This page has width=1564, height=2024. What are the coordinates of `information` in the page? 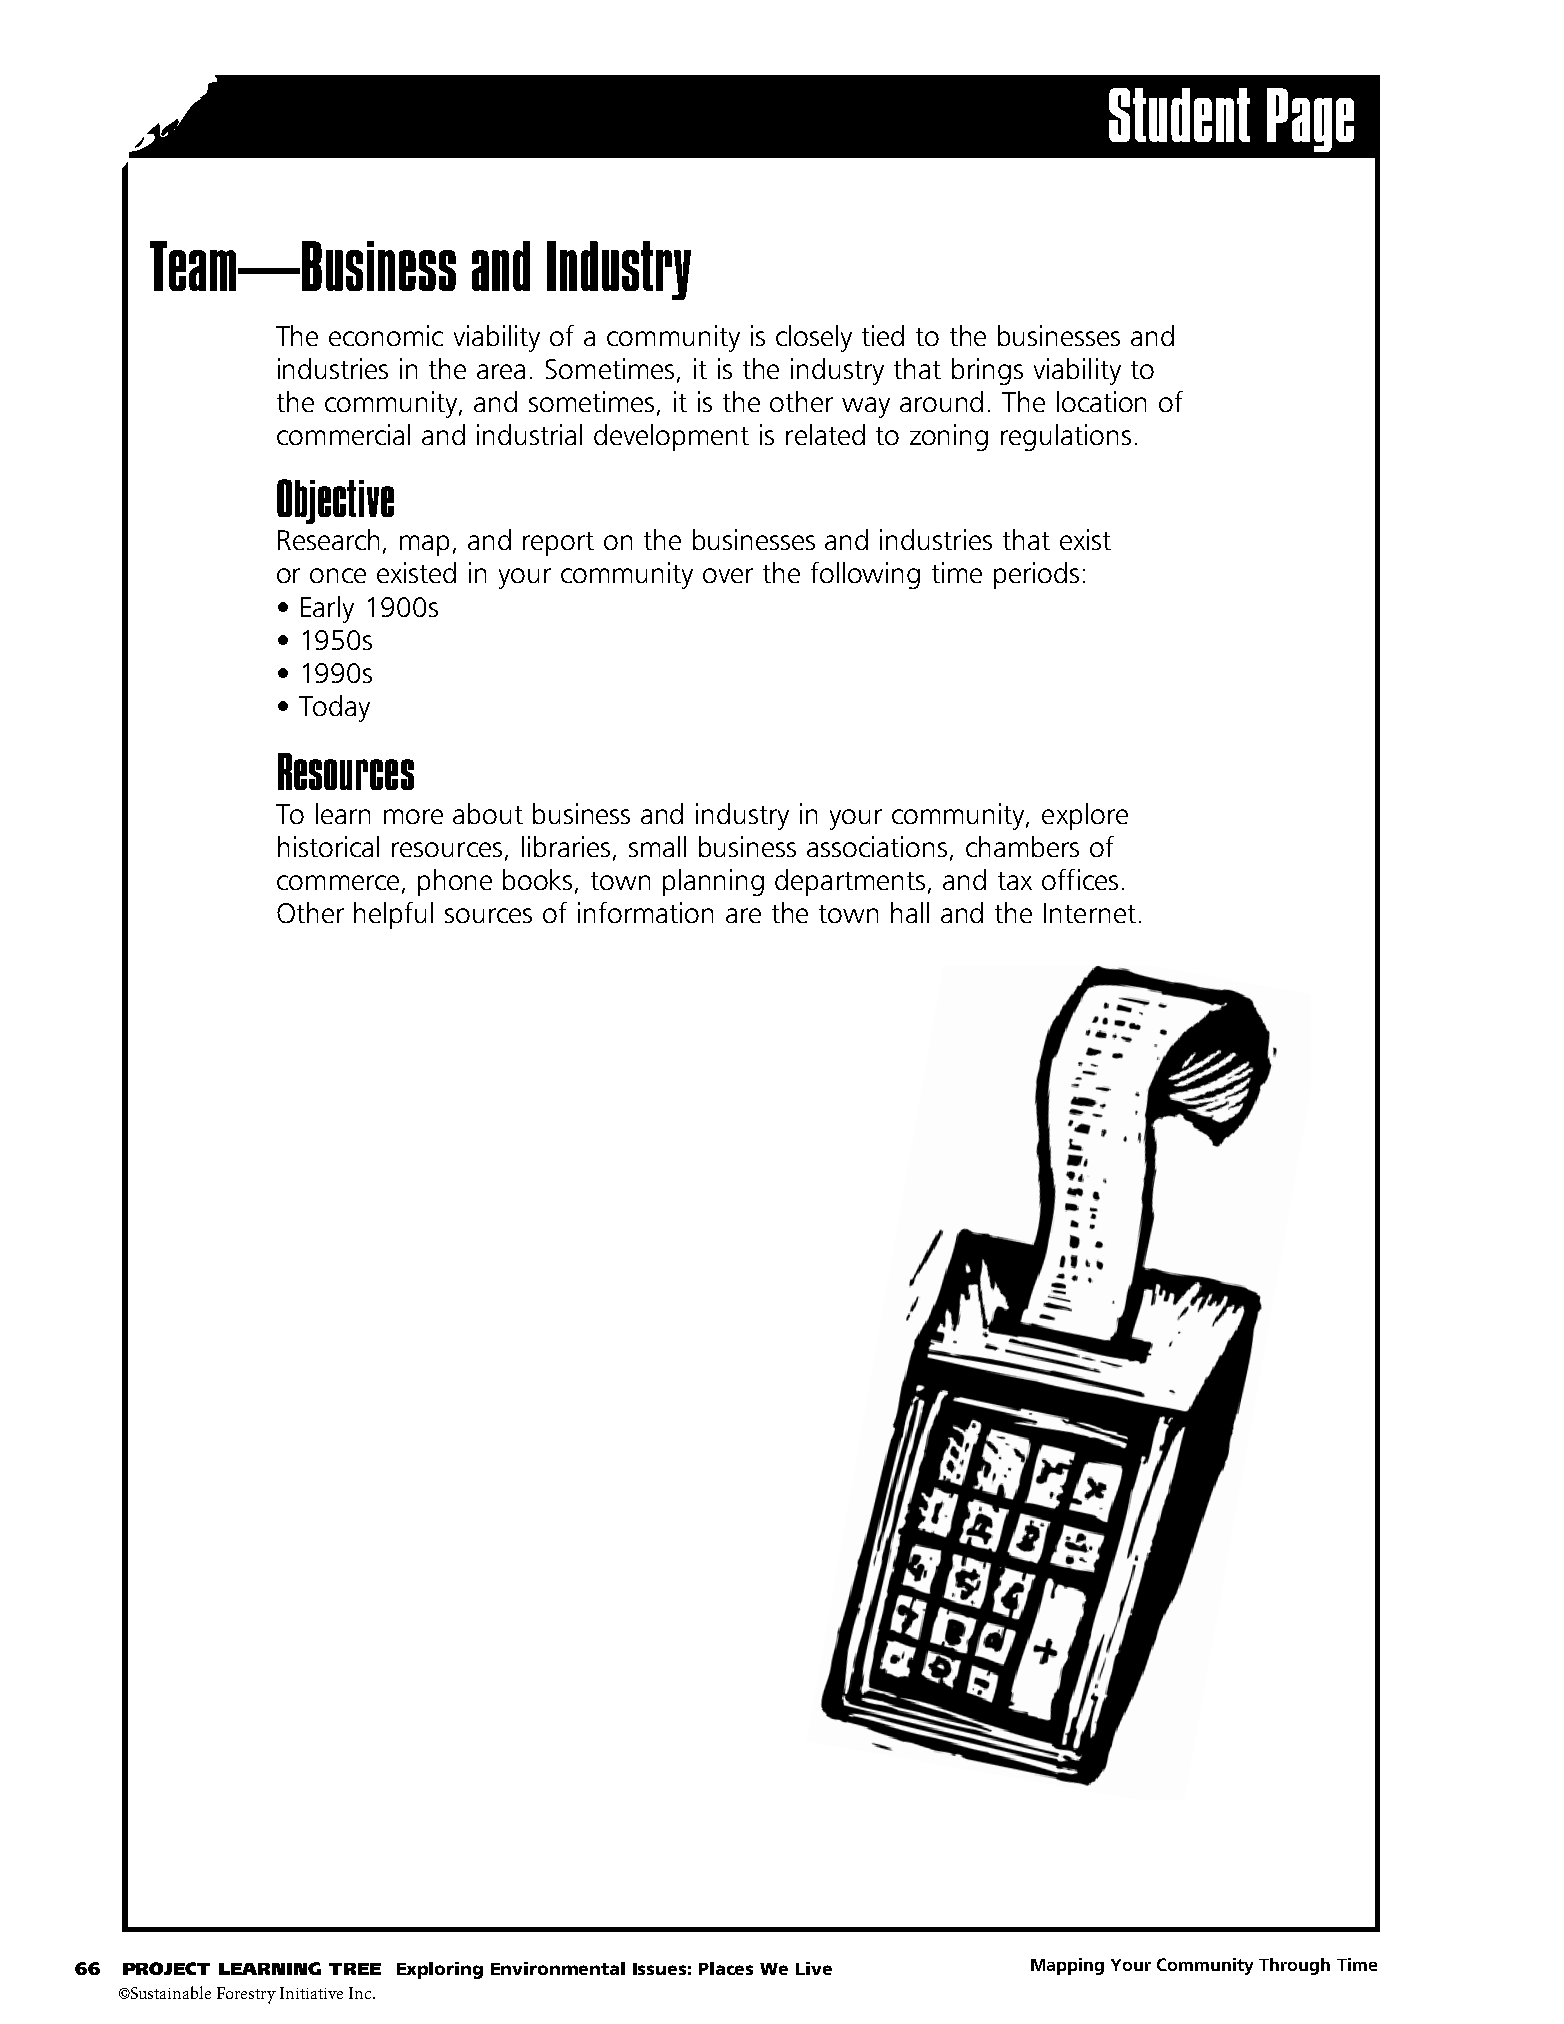 It's located at (645, 912).
